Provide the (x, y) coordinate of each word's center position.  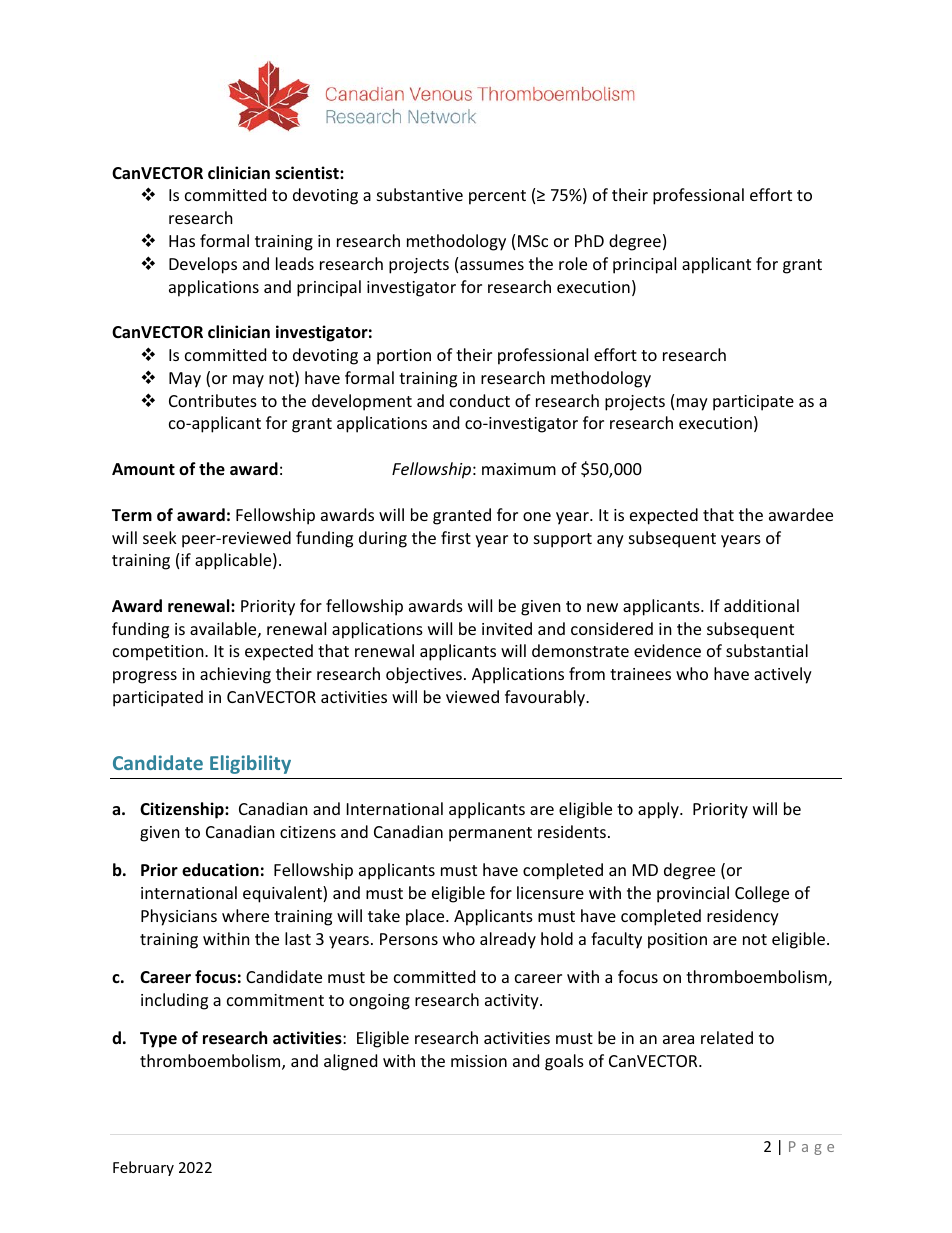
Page (811, 1148)
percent (497, 197)
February (143, 1168)
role (573, 263)
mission (479, 1061)
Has (182, 241)
